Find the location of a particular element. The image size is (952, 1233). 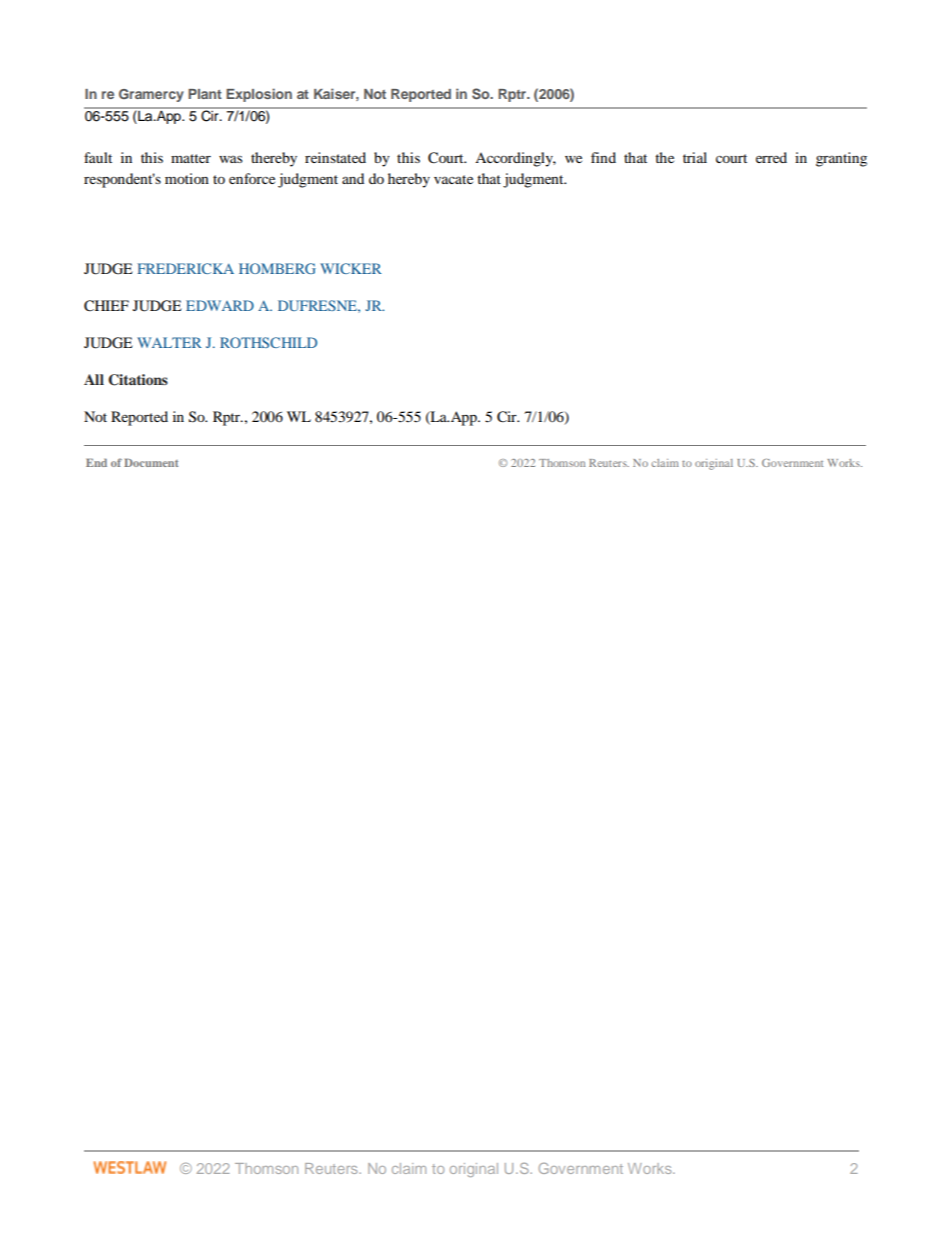

Citations is located at coordinates (138, 380).
